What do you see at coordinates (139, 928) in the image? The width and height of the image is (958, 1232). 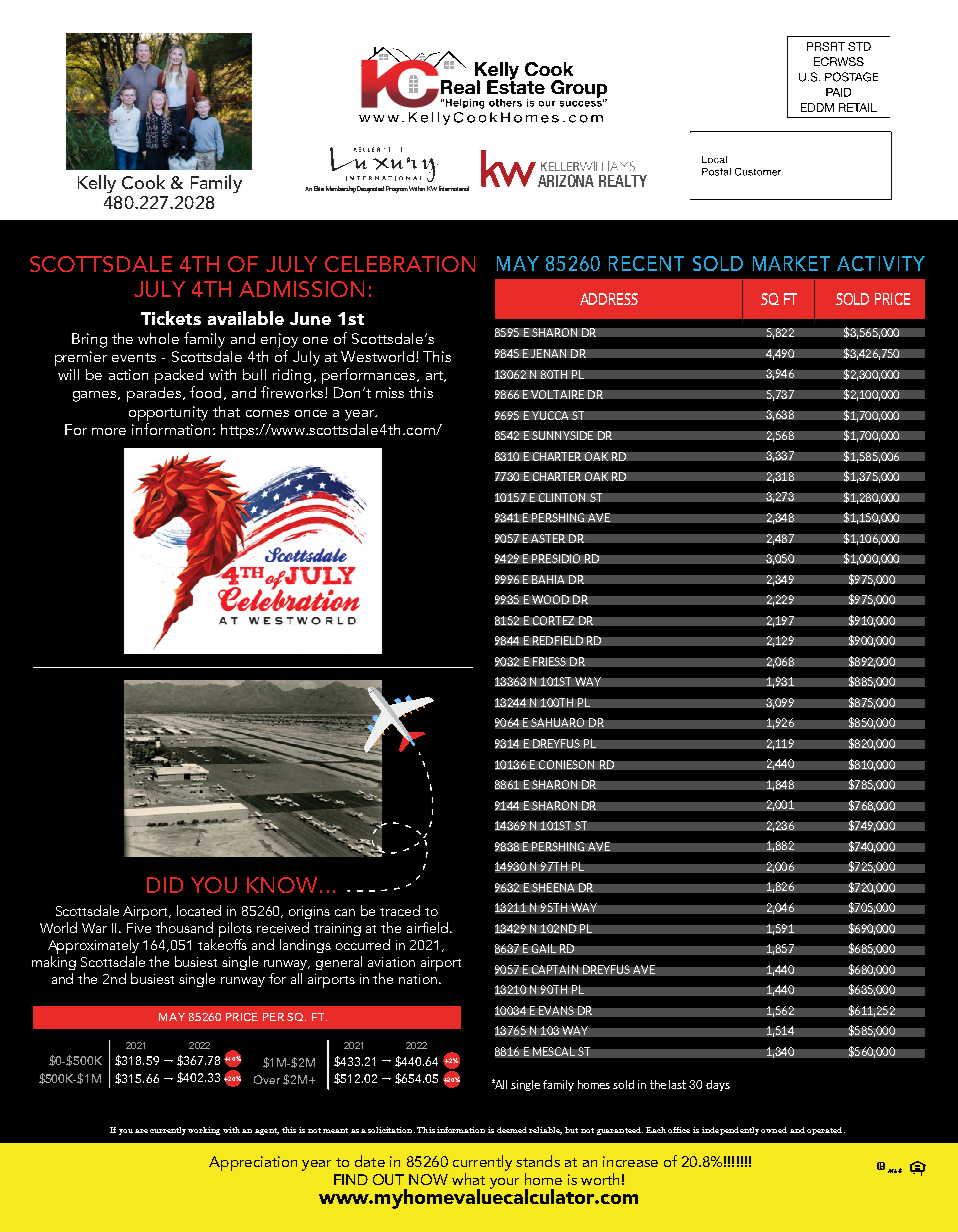 I see `Five` at bounding box center [139, 928].
